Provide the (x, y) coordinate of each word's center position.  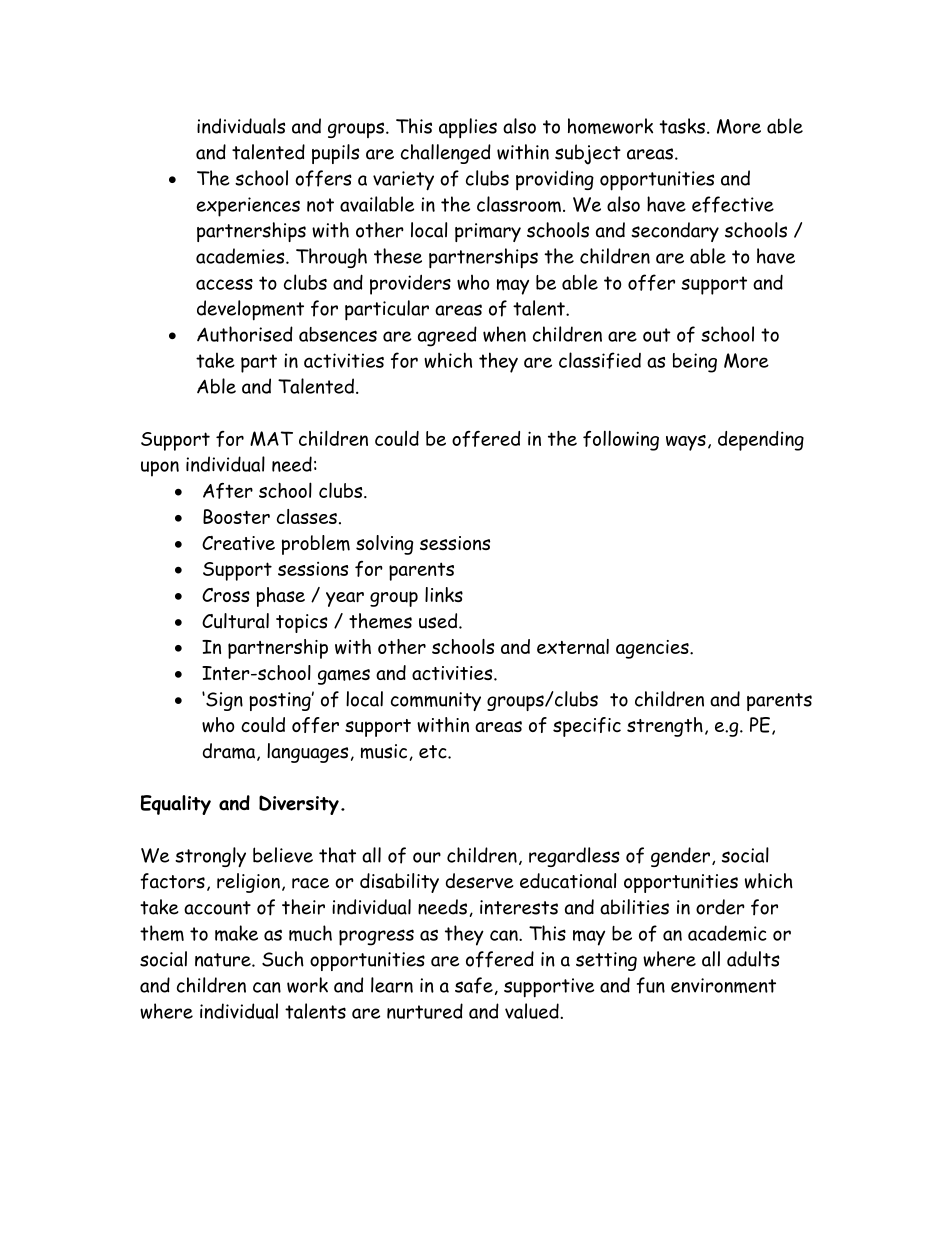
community (436, 701)
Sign (223, 701)
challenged (446, 154)
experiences (248, 207)
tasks (682, 126)
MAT (271, 438)
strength (665, 727)
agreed (447, 336)
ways (686, 443)
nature (224, 960)
